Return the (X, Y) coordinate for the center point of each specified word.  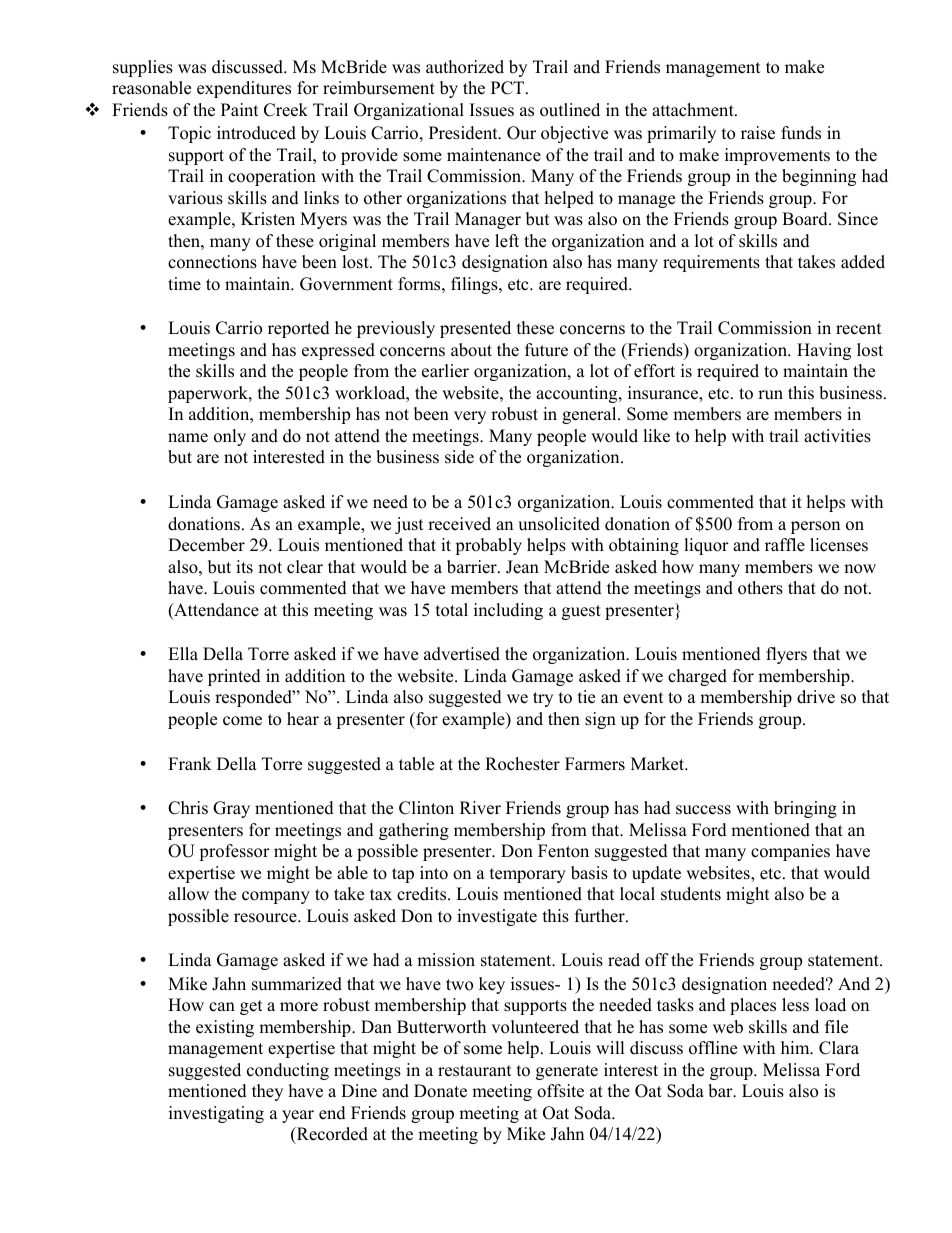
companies (790, 852)
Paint (240, 109)
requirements (711, 263)
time (184, 284)
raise (758, 133)
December (206, 545)
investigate (497, 917)
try (543, 699)
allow (188, 894)
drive (816, 697)
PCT (509, 88)
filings (475, 285)
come (242, 721)
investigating (216, 1114)
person (815, 527)
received (459, 524)
